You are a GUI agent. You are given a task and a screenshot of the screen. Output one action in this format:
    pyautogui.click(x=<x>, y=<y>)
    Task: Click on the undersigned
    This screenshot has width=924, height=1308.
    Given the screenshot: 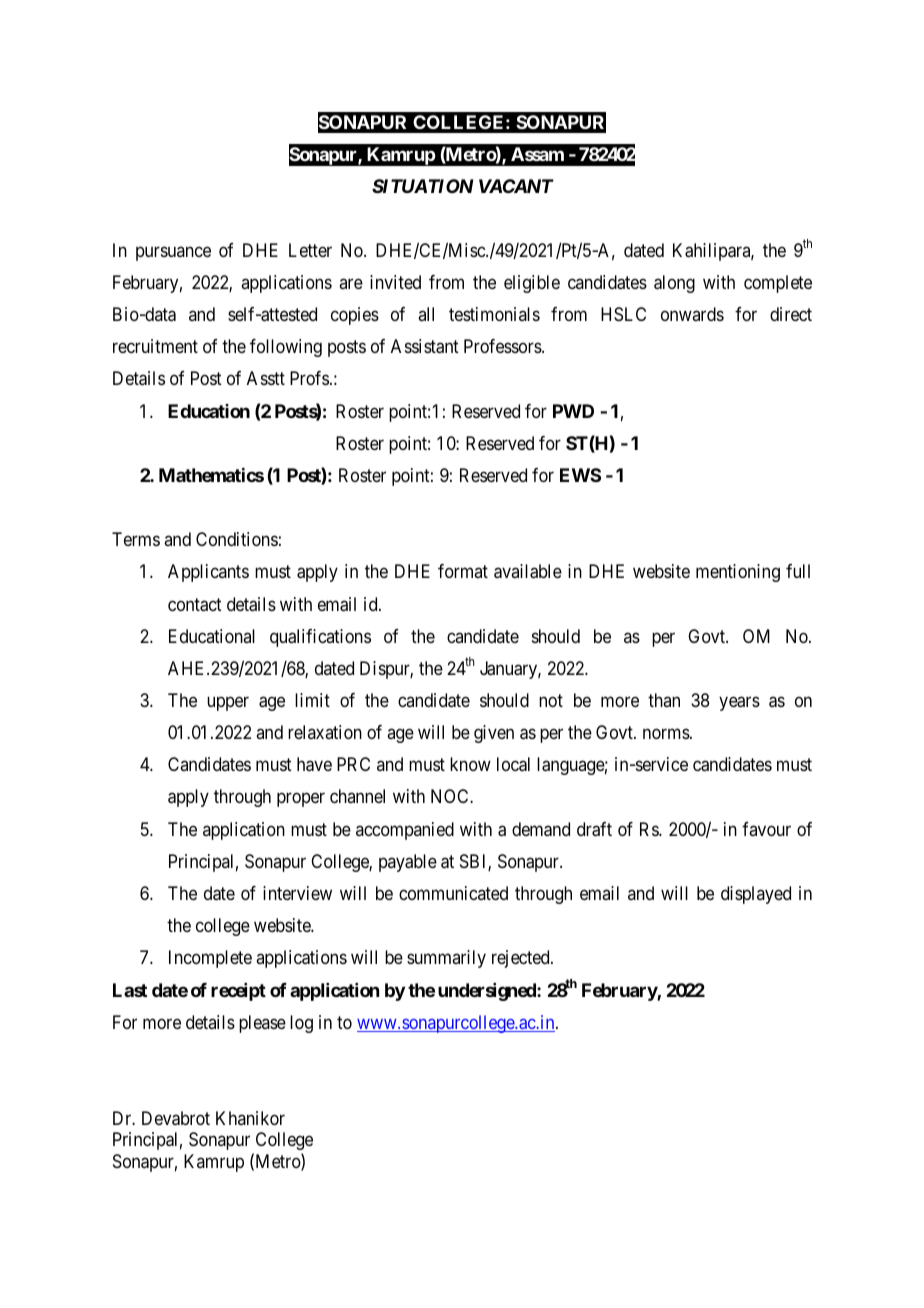 What is the action you would take?
    pyautogui.click(x=488, y=992)
